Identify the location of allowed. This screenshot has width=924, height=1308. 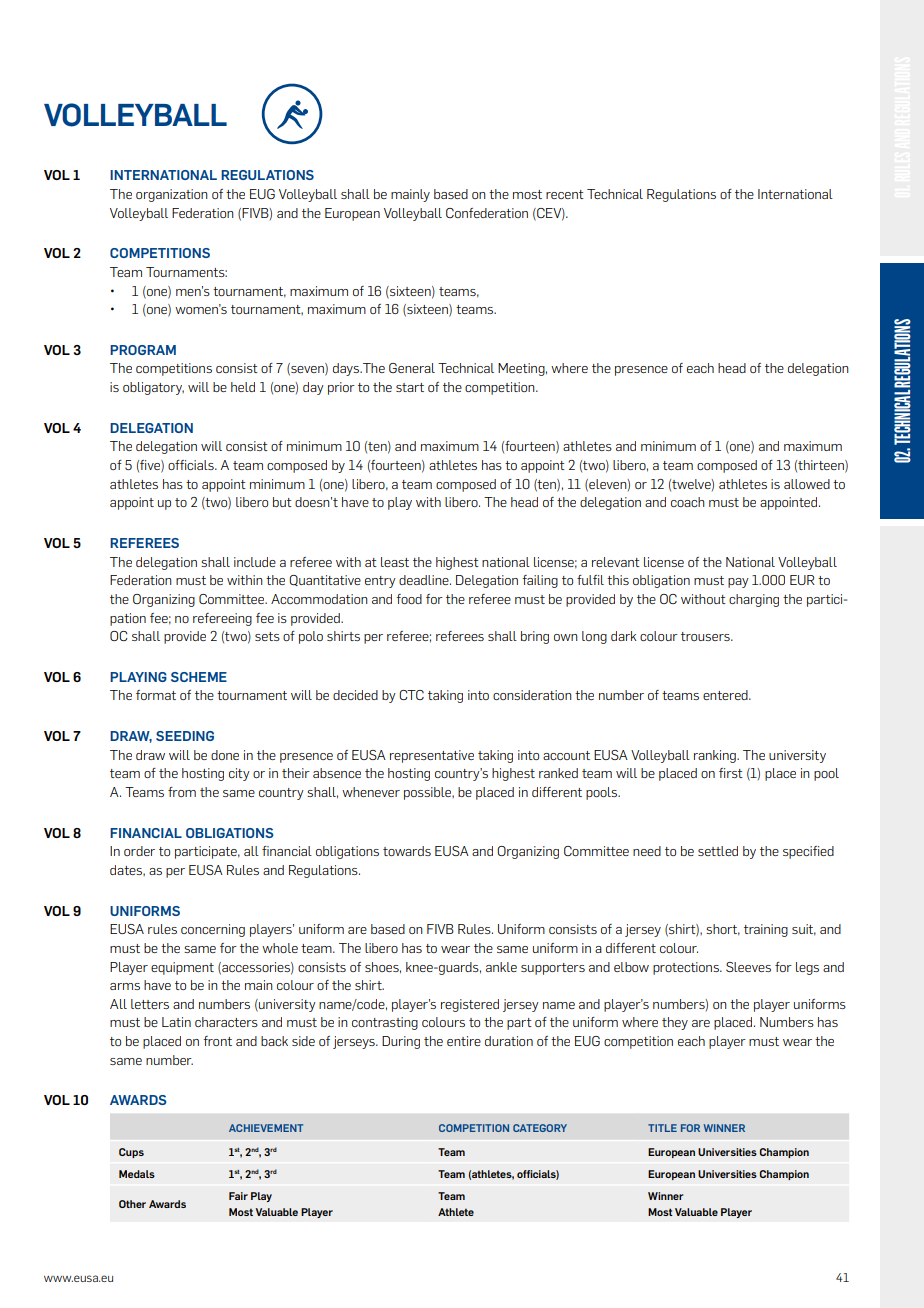
(807, 484).
